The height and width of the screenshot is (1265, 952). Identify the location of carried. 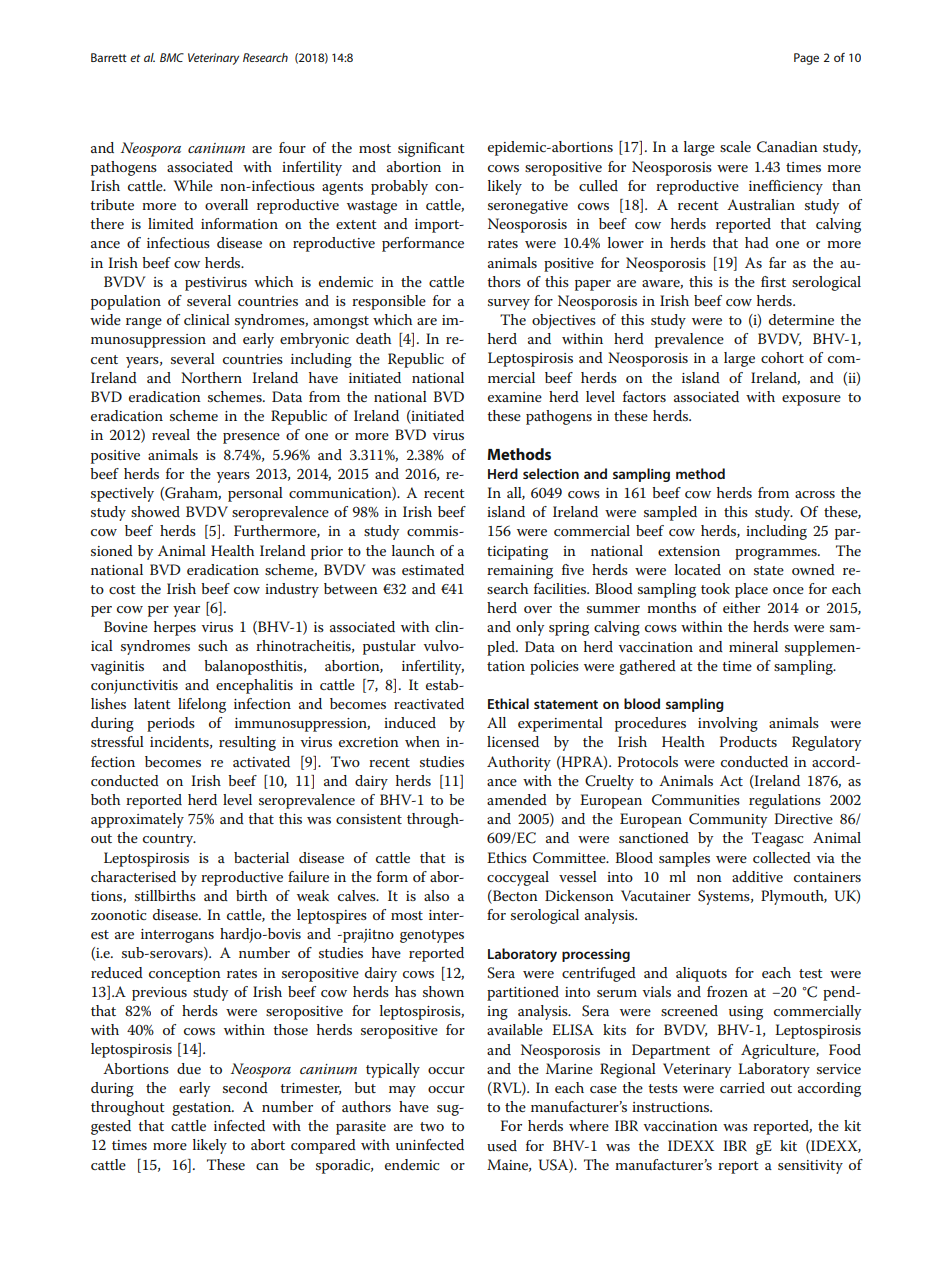
(742, 1087).
